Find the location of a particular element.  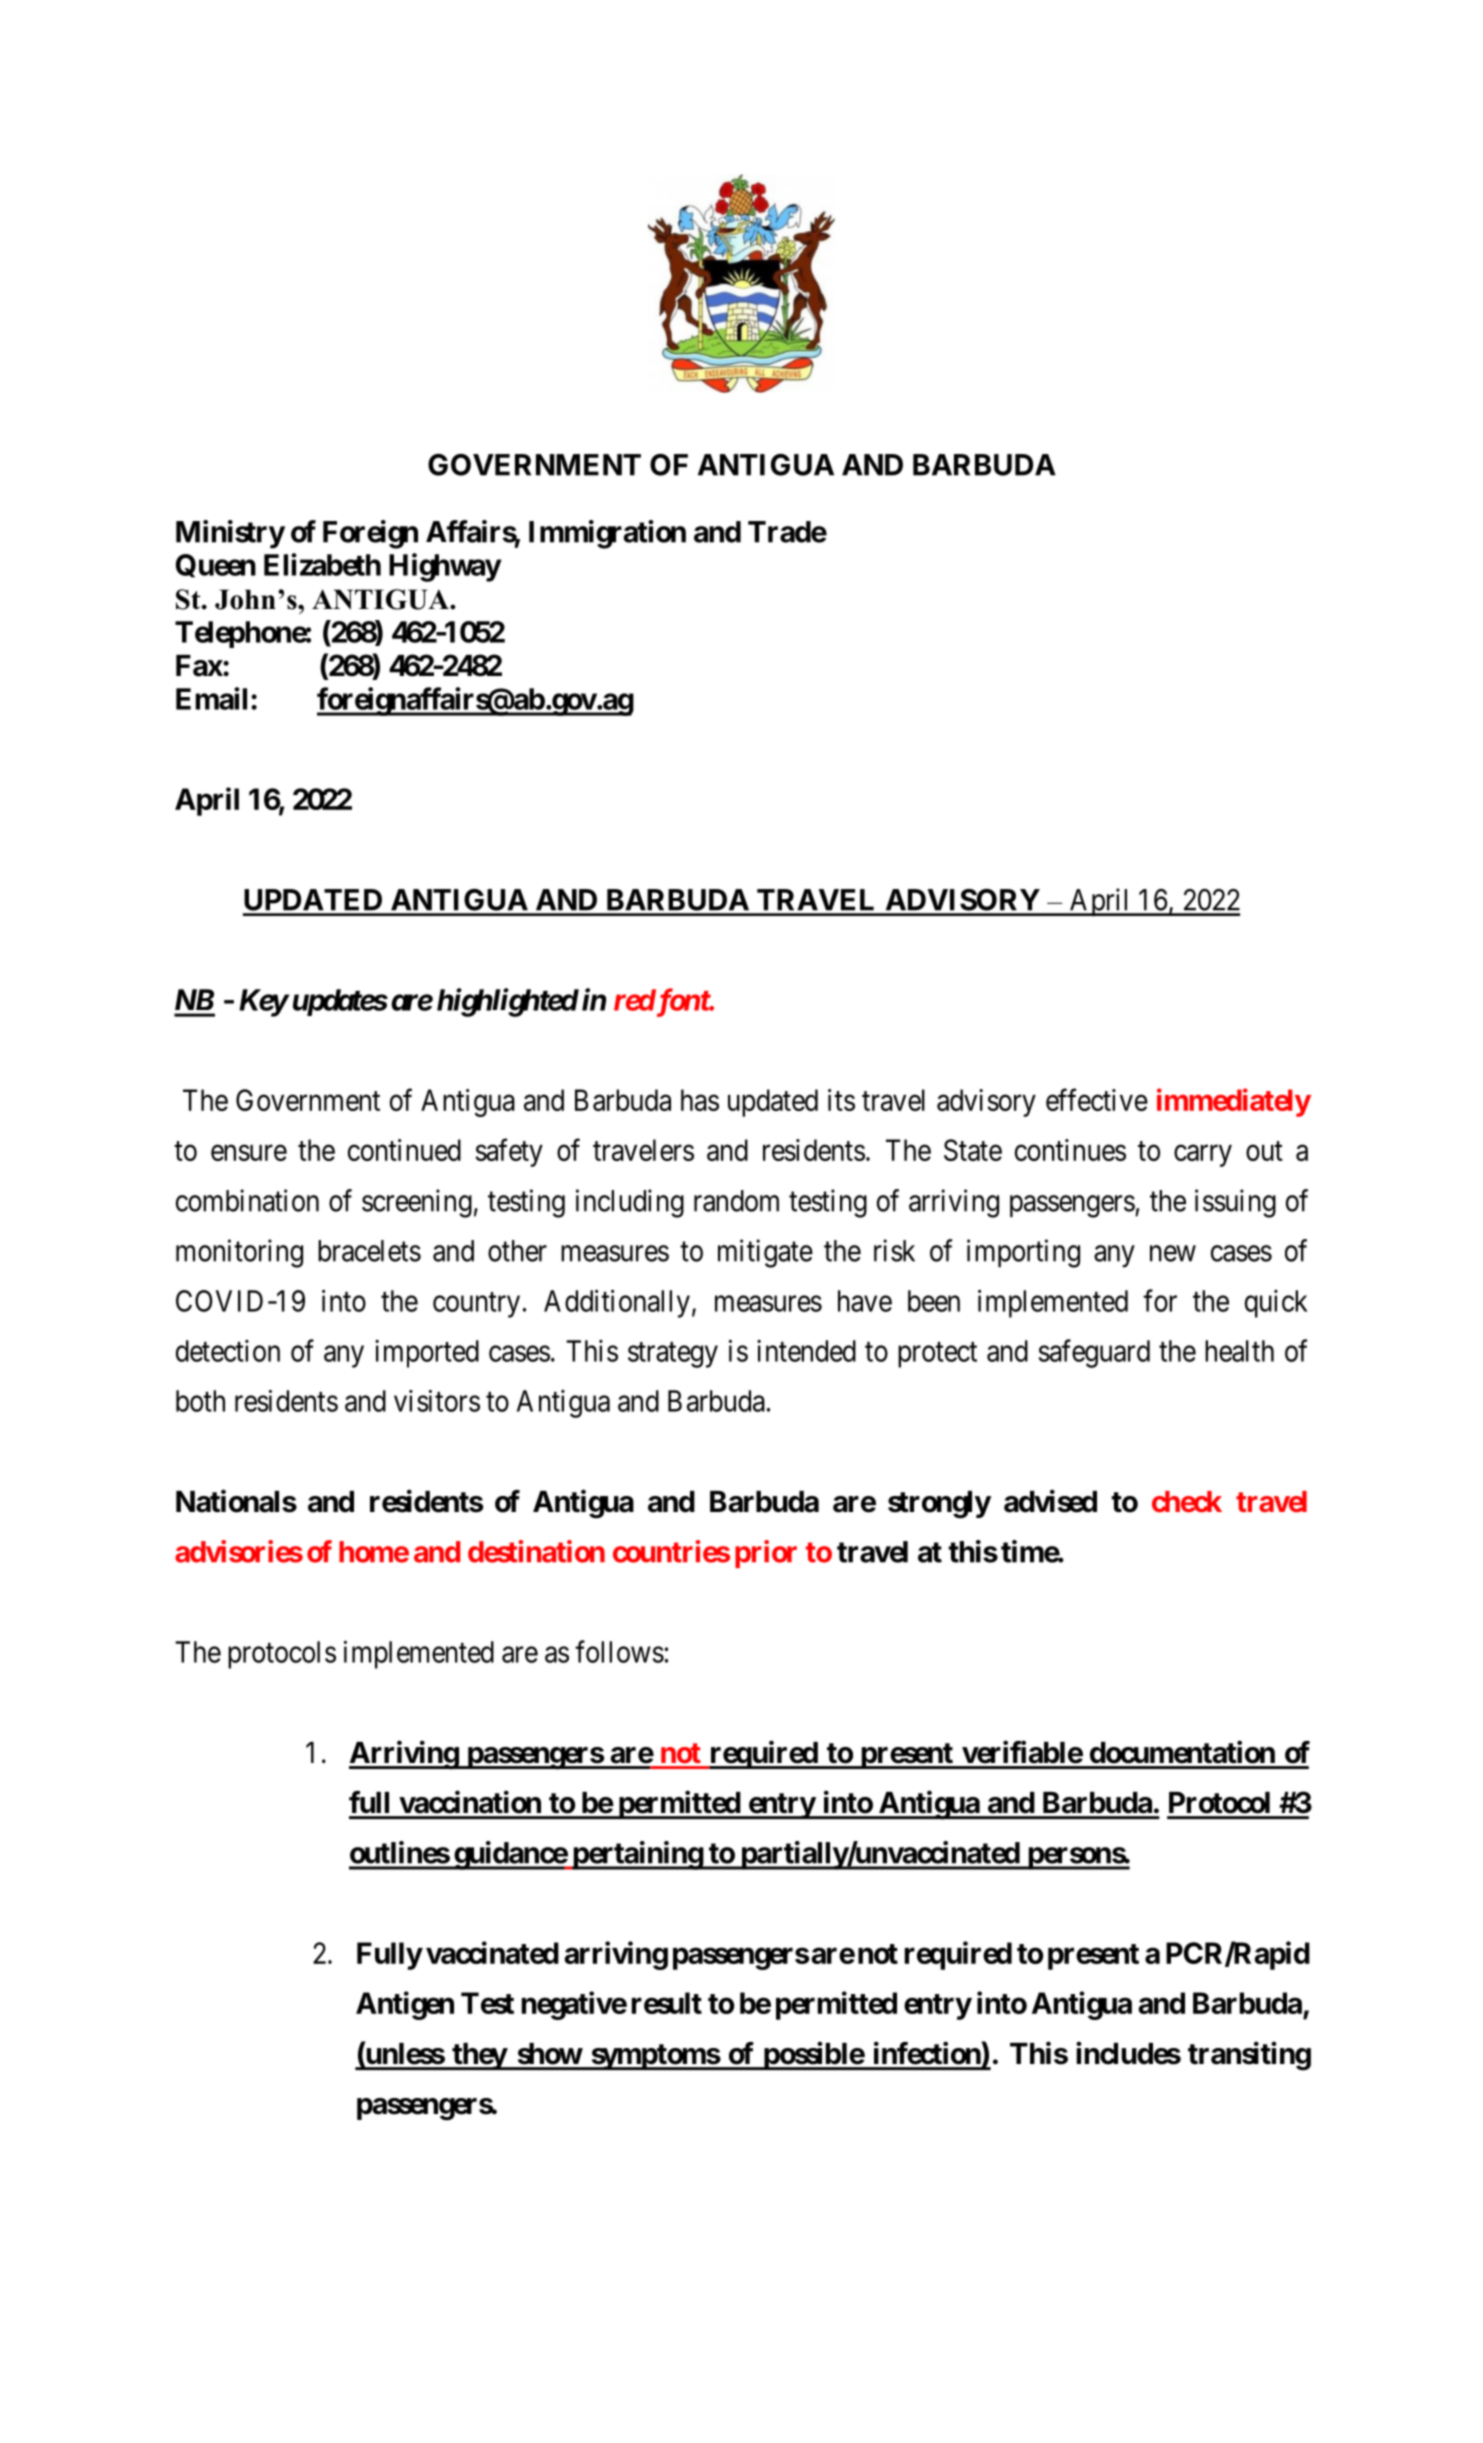

continued is located at coordinates (404, 1150).
